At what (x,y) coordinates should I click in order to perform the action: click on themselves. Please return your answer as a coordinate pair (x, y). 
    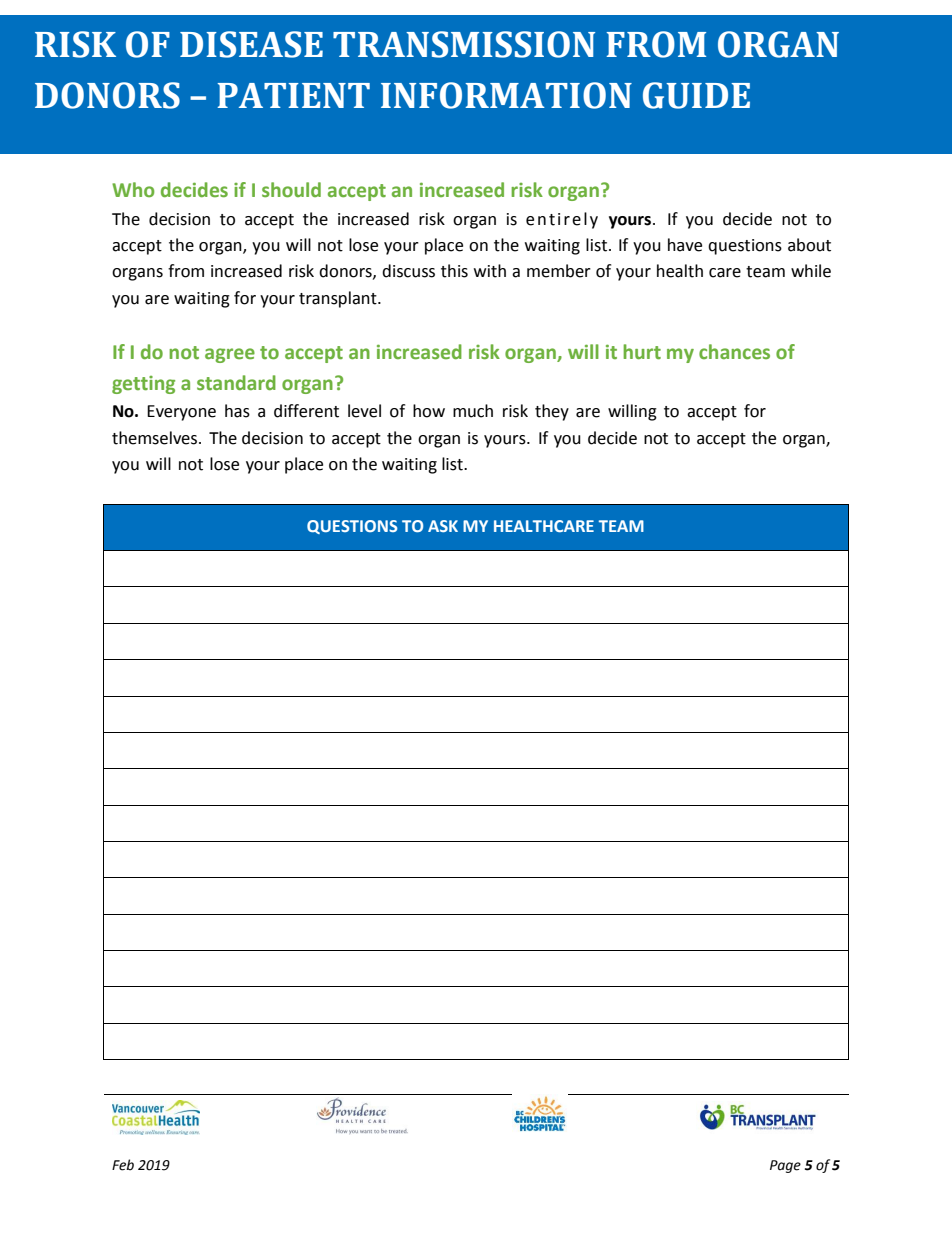
    Looking at the image, I should click on (156, 438).
